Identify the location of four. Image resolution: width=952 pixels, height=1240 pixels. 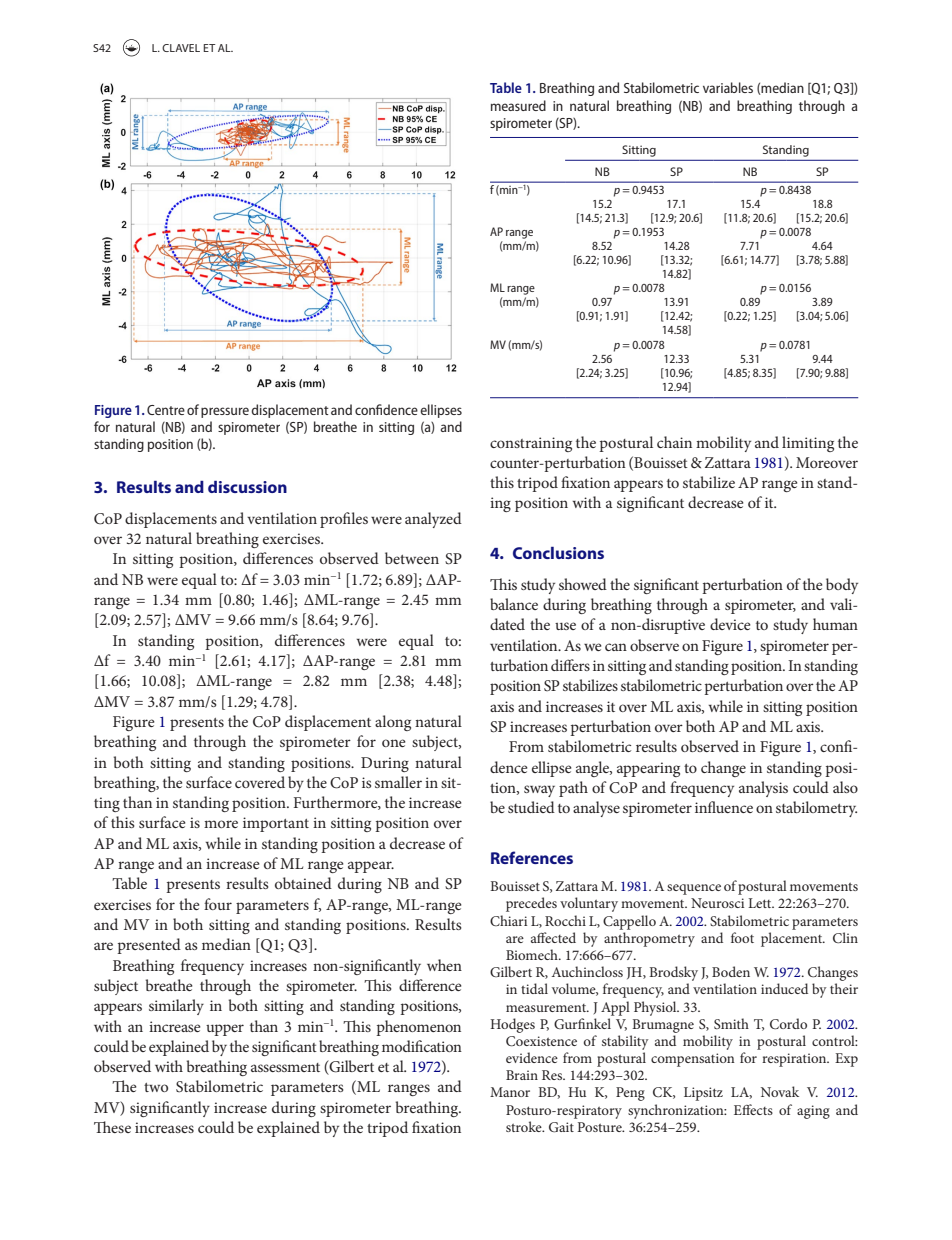
(218, 904).
